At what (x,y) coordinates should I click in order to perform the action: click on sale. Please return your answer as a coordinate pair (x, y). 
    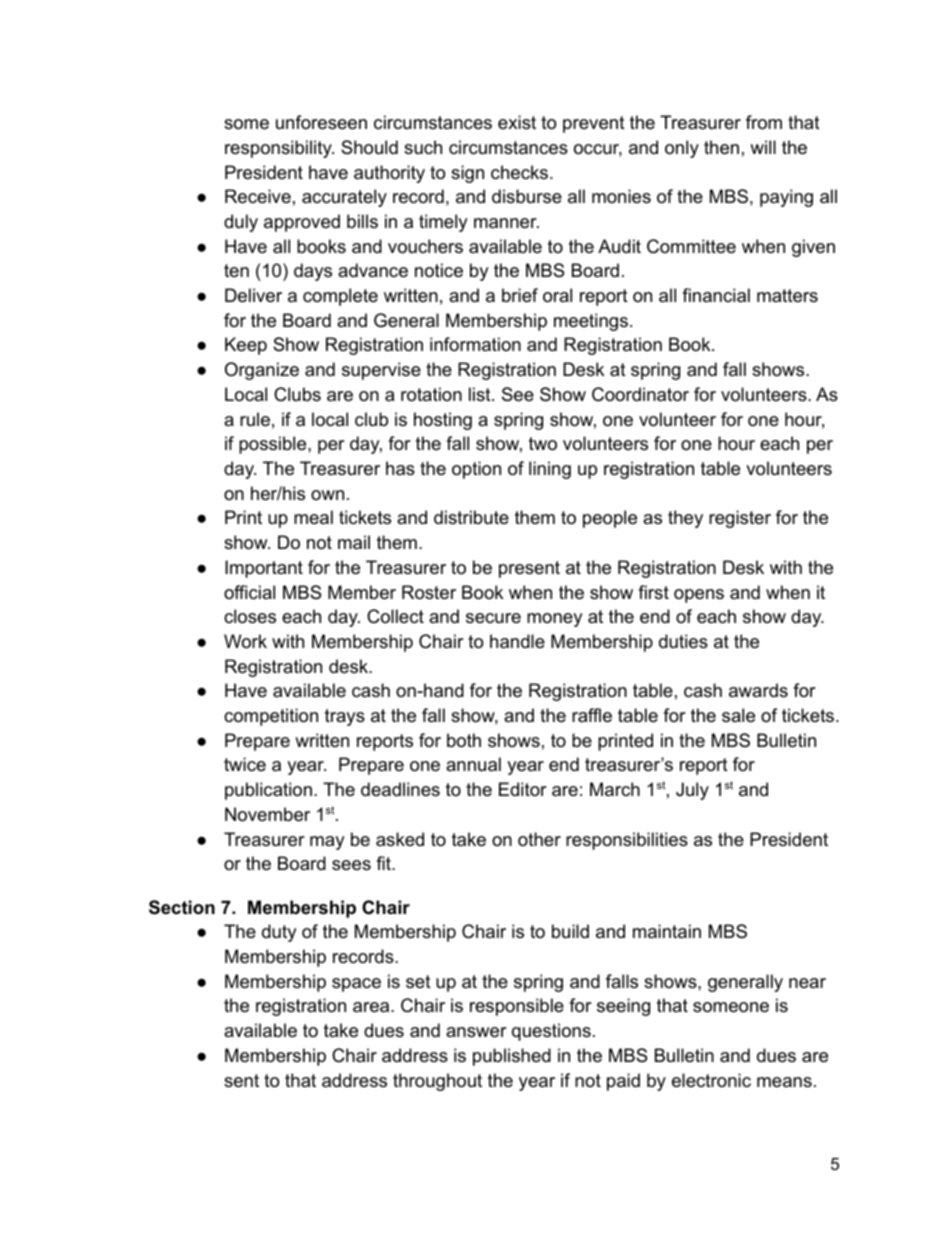
    Looking at the image, I should click on (738, 715).
